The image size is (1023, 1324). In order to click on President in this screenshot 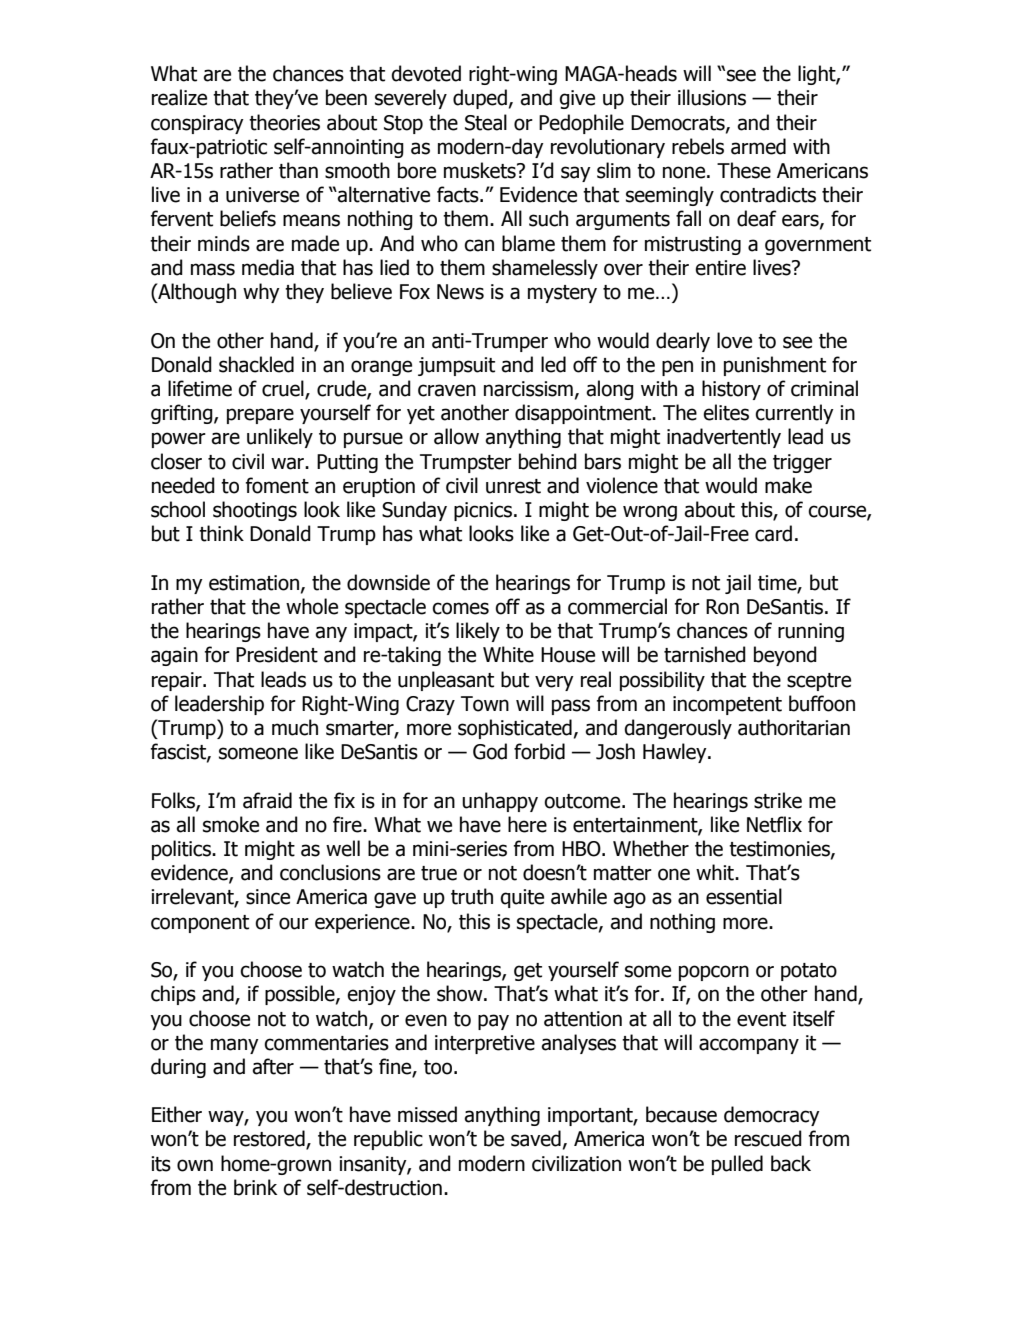, I will do `click(277, 654)`.
